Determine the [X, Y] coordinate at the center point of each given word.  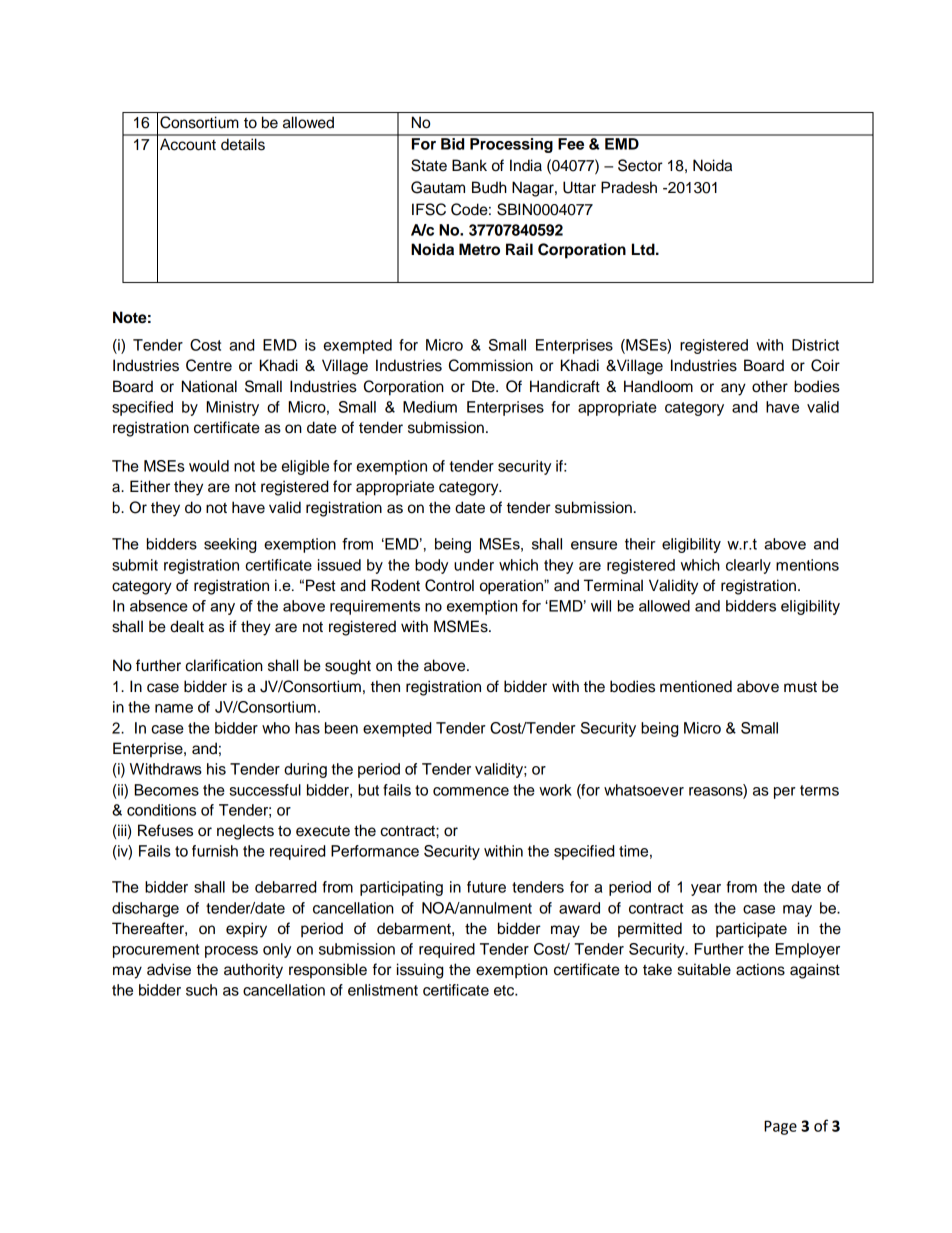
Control [449, 585]
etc [505, 990]
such [201, 990]
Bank [469, 165]
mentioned [696, 686]
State [429, 165]
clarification [224, 665]
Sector [640, 165]
